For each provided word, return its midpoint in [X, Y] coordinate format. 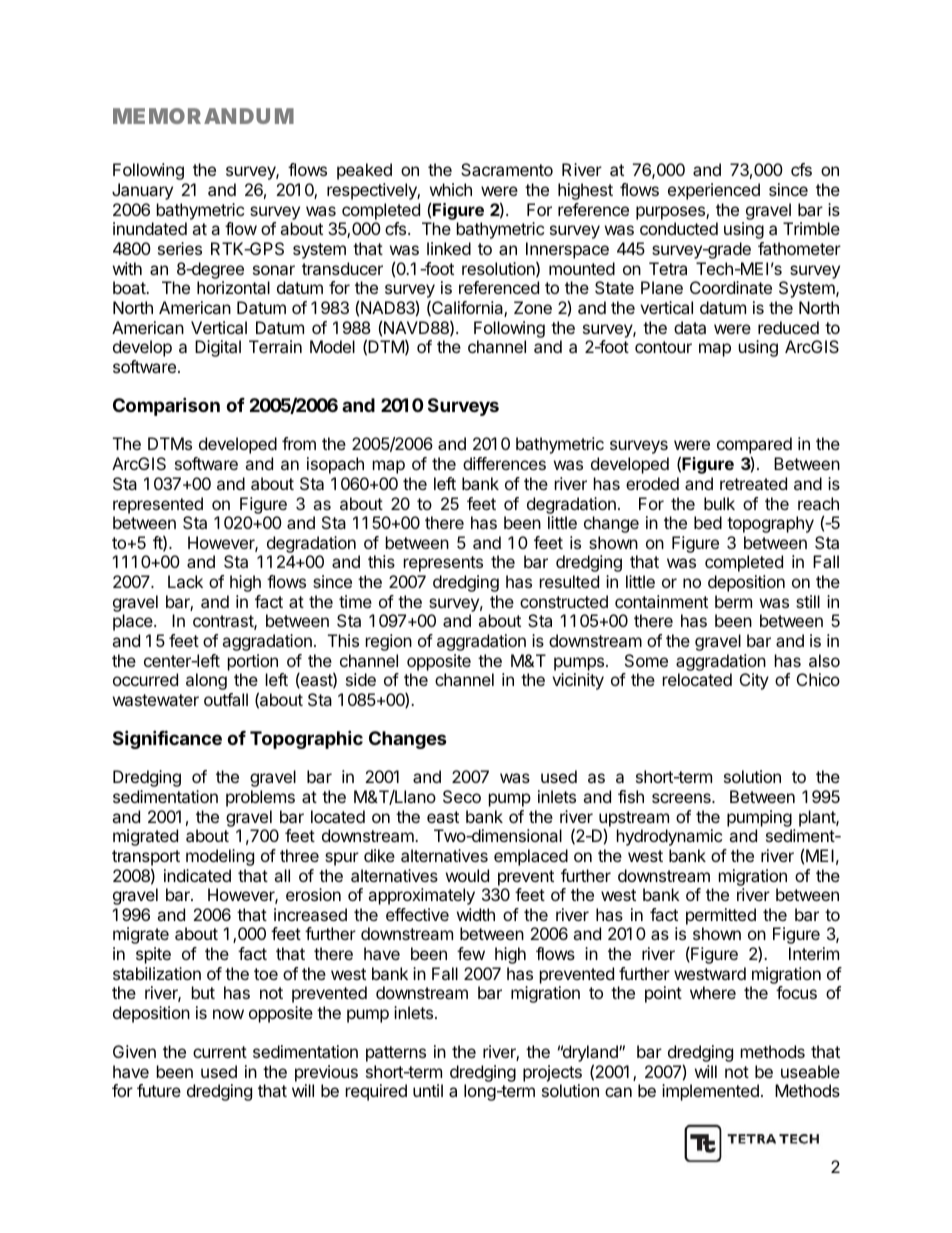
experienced [714, 191]
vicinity [578, 681]
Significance [167, 739]
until [428, 1090]
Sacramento [507, 169]
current [220, 1052]
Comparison [166, 406]
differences [504, 463]
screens [682, 798]
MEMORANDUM [203, 116]
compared [754, 447]
